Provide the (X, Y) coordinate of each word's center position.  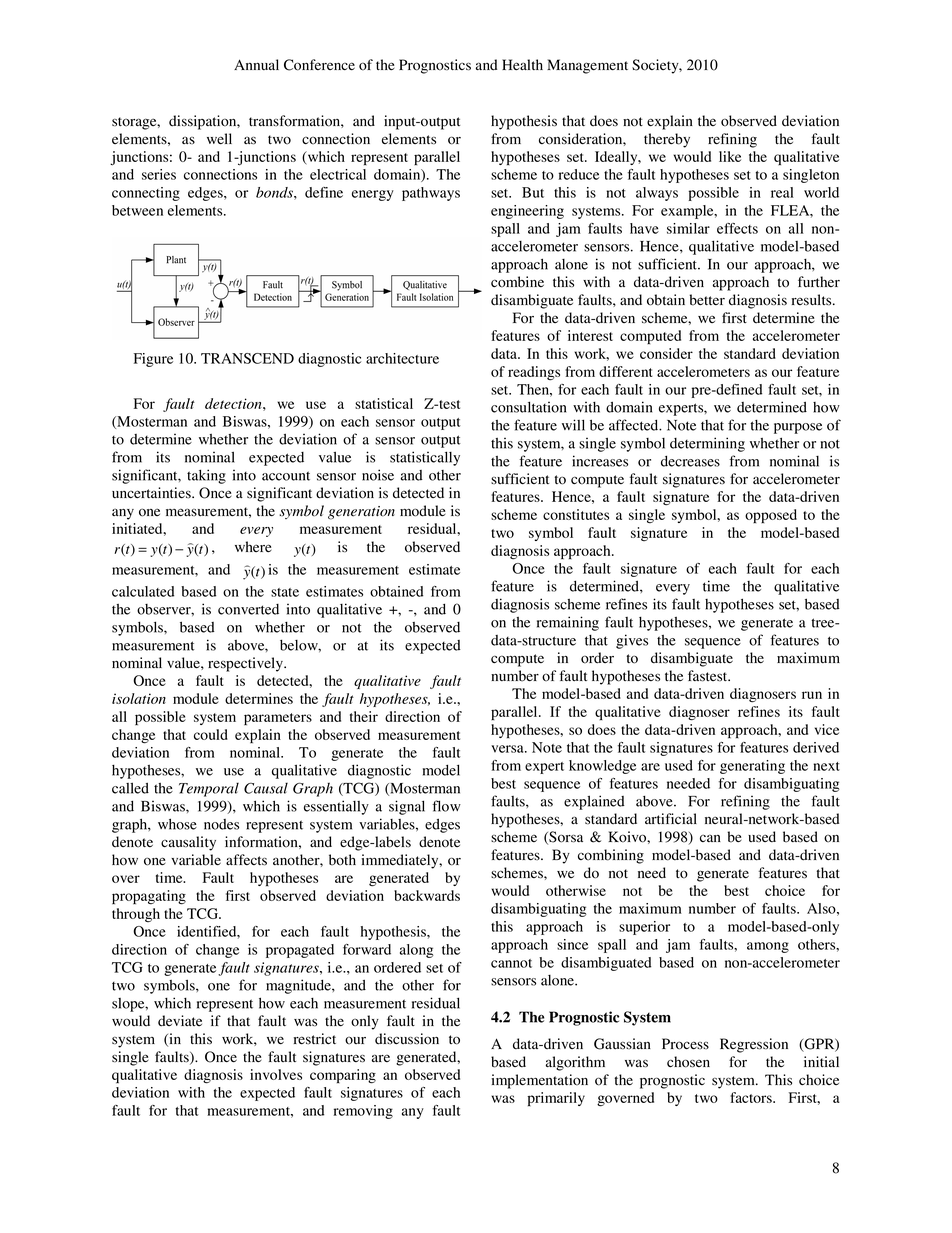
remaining (568, 623)
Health (522, 64)
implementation (540, 1081)
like (730, 156)
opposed (771, 516)
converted (248, 609)
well (219, 138)
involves (276, 1074)
